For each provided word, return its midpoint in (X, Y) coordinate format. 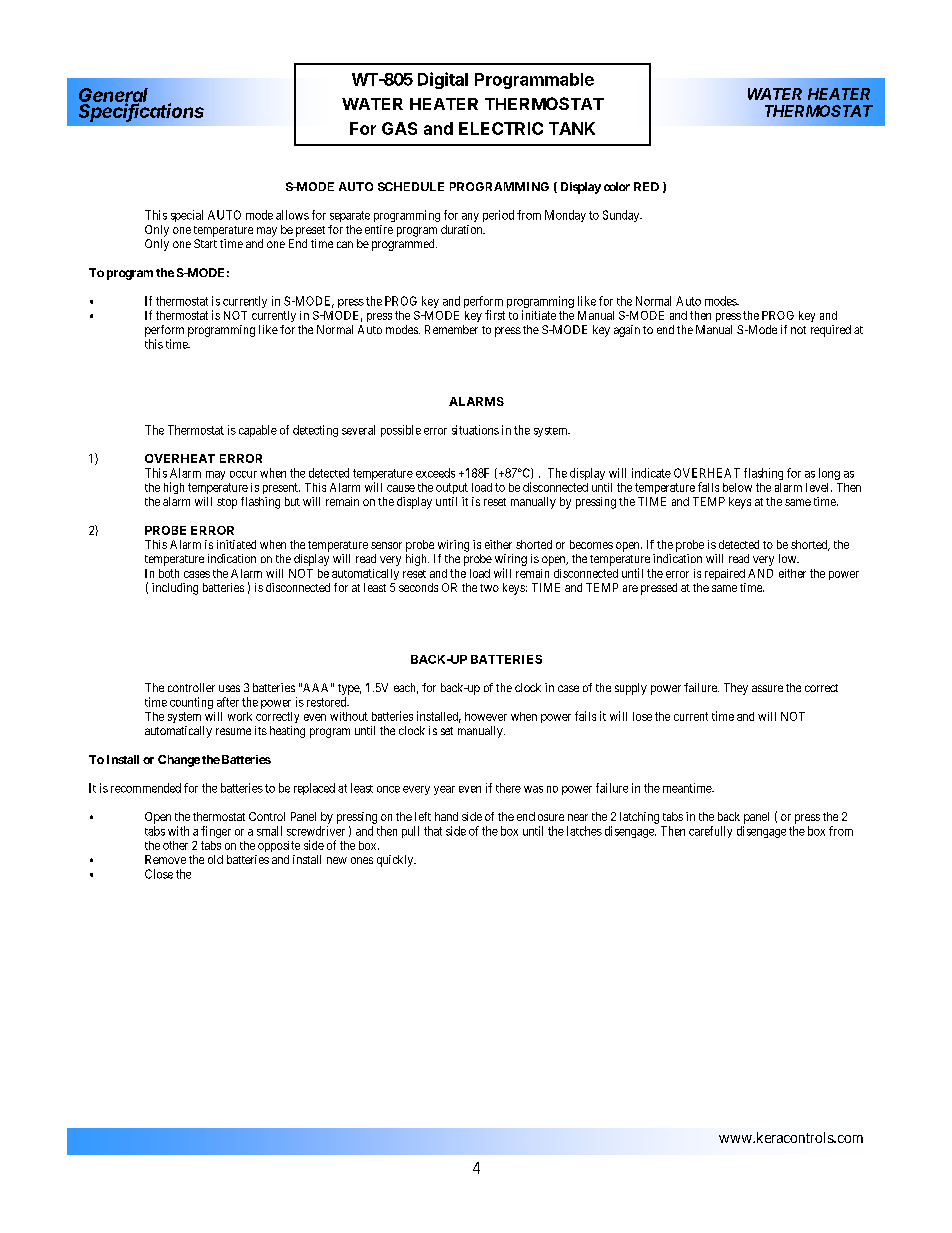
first (495, 315)
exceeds (435, 473)
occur (243, 474)
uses (229, 688)
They (736, 689)
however (486, 716)
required (831, 331)
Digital (443, 80)
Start (205, 243)
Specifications (141, 111)
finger (216, 832)
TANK (572, 128)
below (737, 487)
